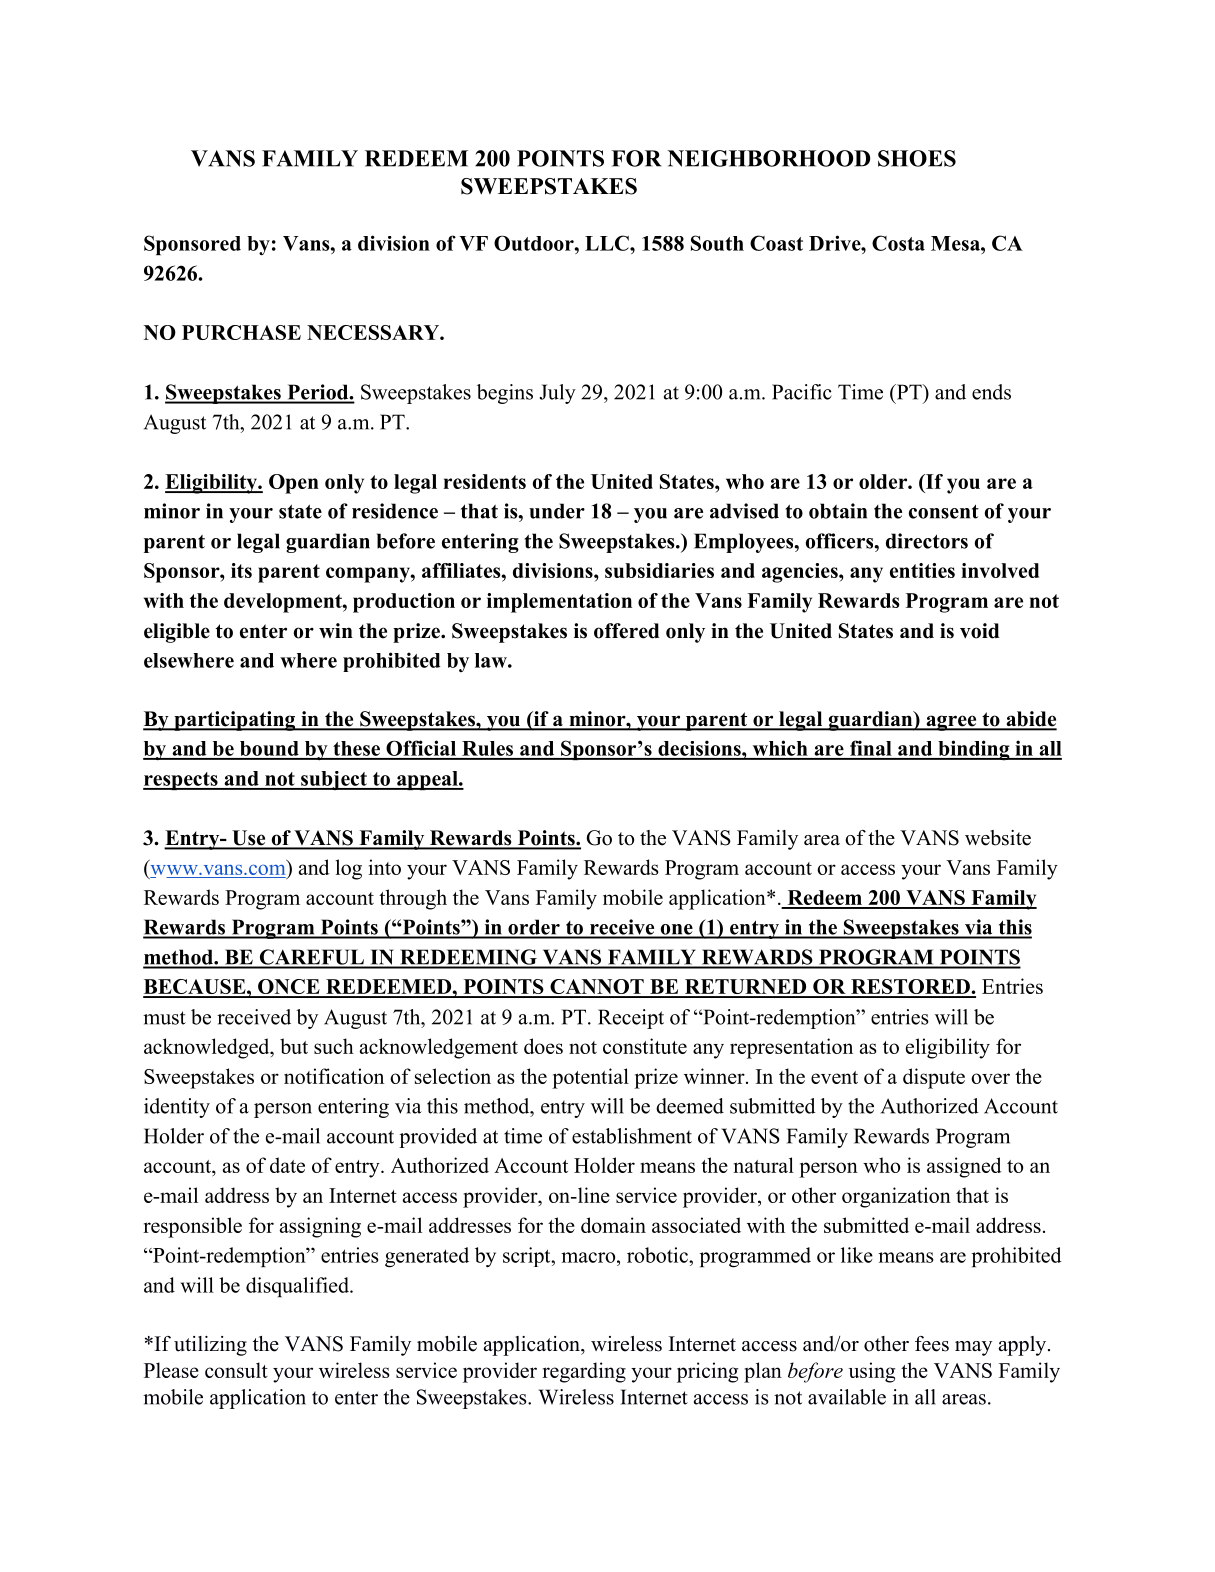 The image size is (1215, 1572). I want to click on RESTORED, so click(910, 988).
